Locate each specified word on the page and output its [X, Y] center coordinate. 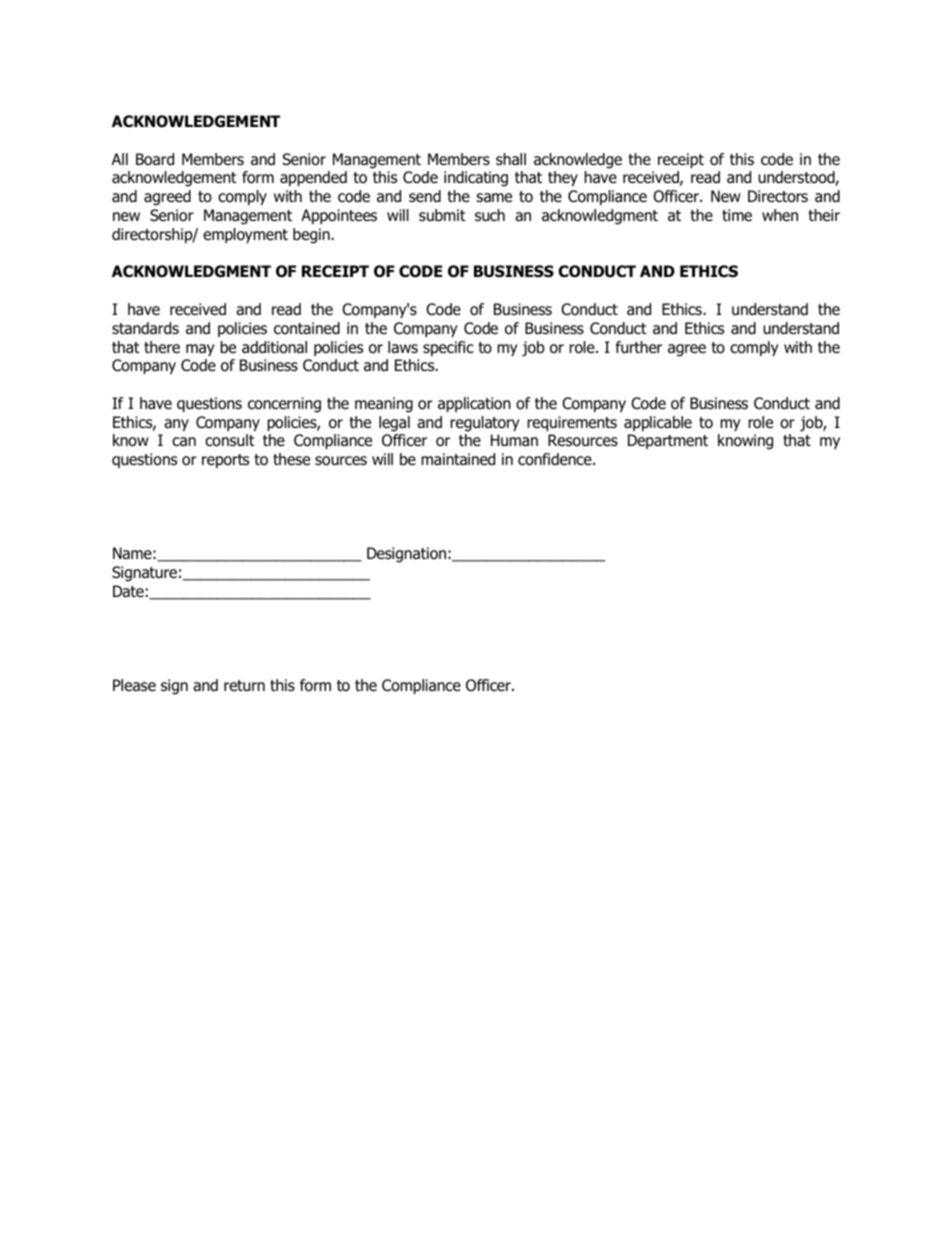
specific [448, 348]
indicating [476, 179]
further [639, 347]
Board [155, 159]
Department [668, 441]
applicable [658, 423]
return [244, 686]
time [737, 215]
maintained [458, 459]
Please [134, 685]
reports [225, 461]
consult [230, 440]
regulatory [485, 424]
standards [145, 328]
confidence [556, 459]
